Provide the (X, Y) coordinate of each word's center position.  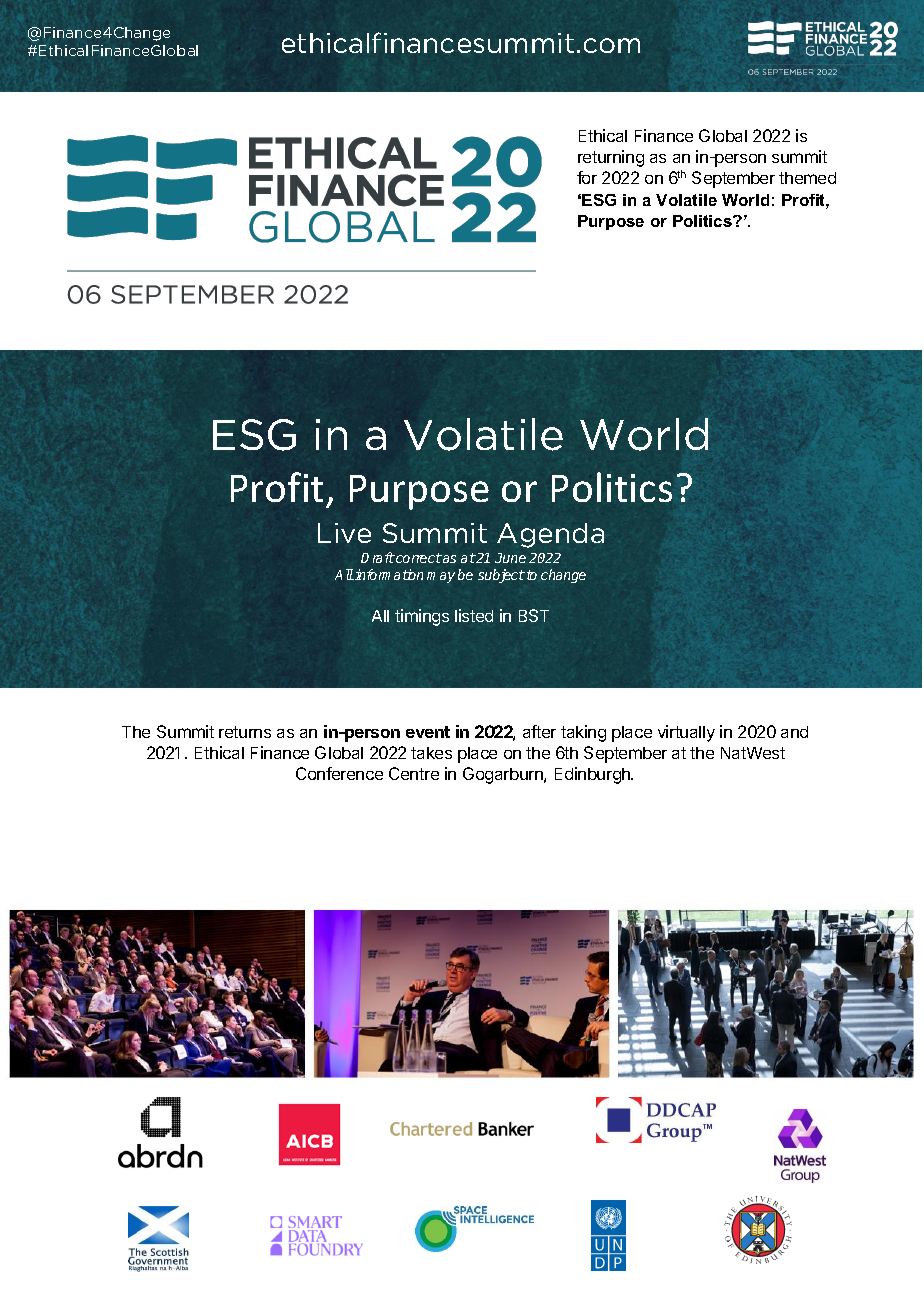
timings (422, 617)
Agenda (550, 535)
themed (807, 178)
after (539, 731)
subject (501, 576)
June (510, 558)
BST (534, 615)
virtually (686, 733)
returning (611, 158)
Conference (339, 773)
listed (474, 615)
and (794, 732)
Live (344, 533)
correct (418, 558)
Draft (378, 557)
